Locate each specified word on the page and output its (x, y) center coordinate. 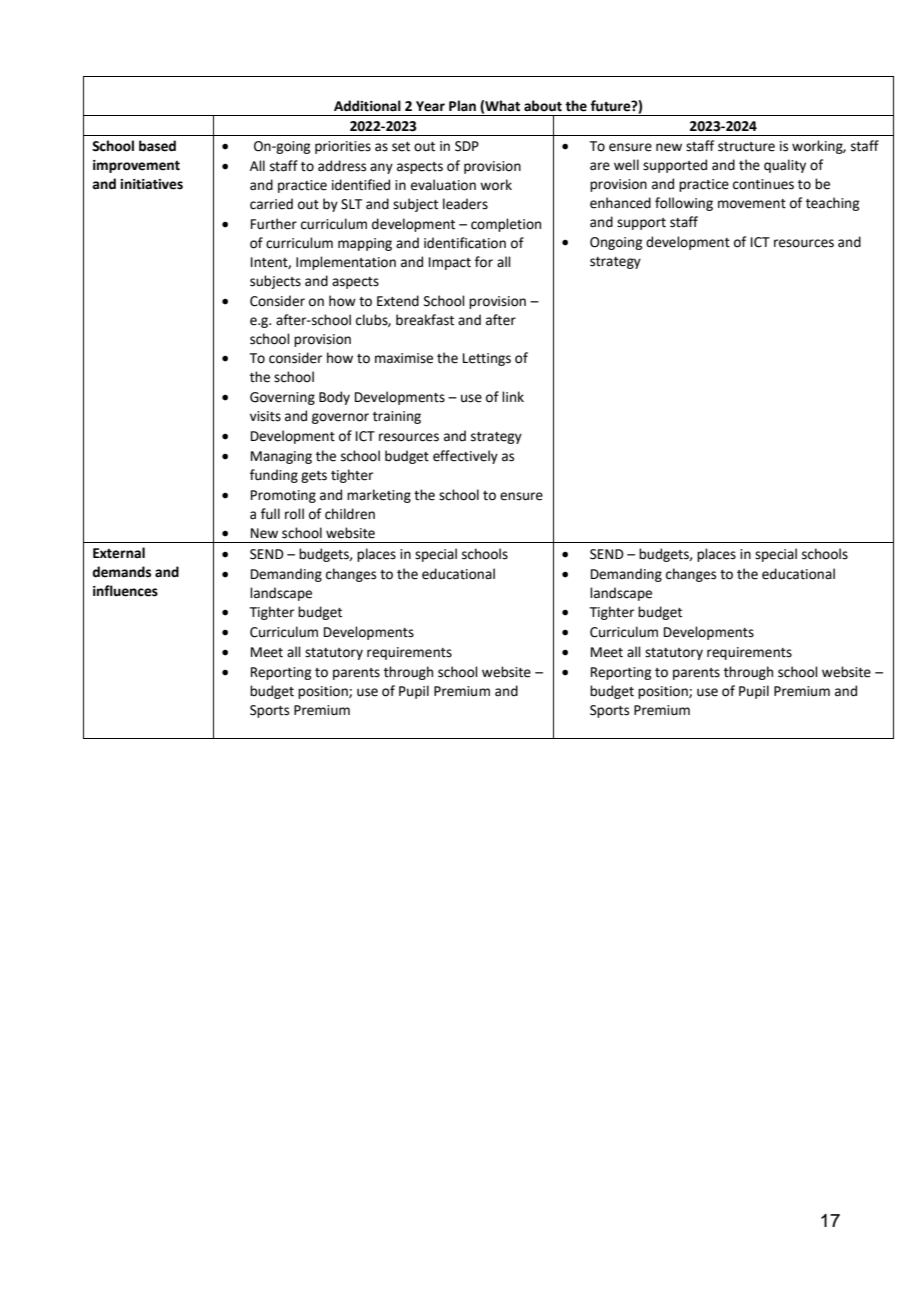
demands (121, 572)
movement (752, 204)
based (157, 146)
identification (465, 243)
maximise (404, 358)
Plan (462, 106)
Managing (281, 457)
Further (274, 224)
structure (746, 147)
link (513, 396)
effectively (465, 457)
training (397, 417)
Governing (282, 398)
